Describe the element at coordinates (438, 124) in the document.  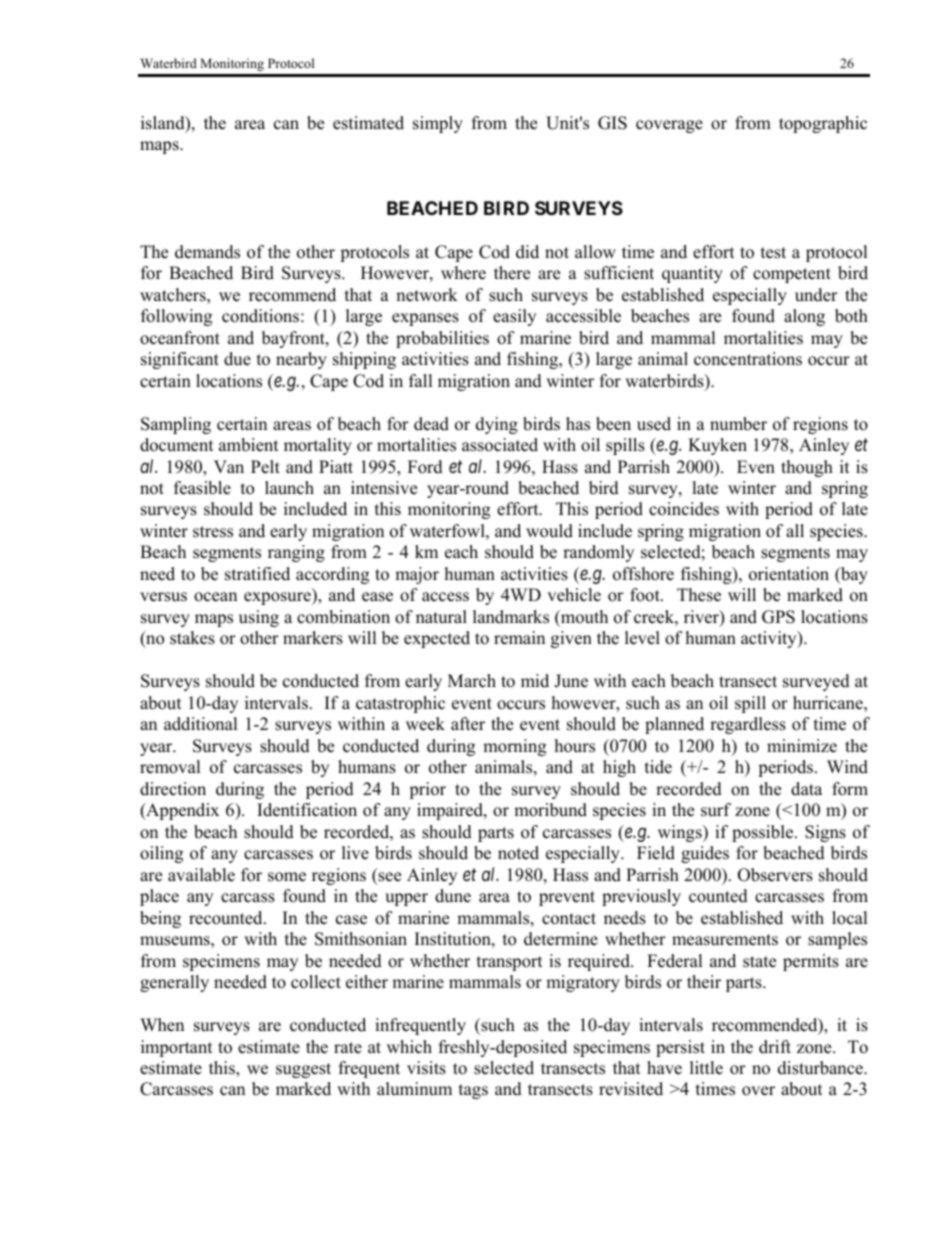
I see `simply` at that location.
